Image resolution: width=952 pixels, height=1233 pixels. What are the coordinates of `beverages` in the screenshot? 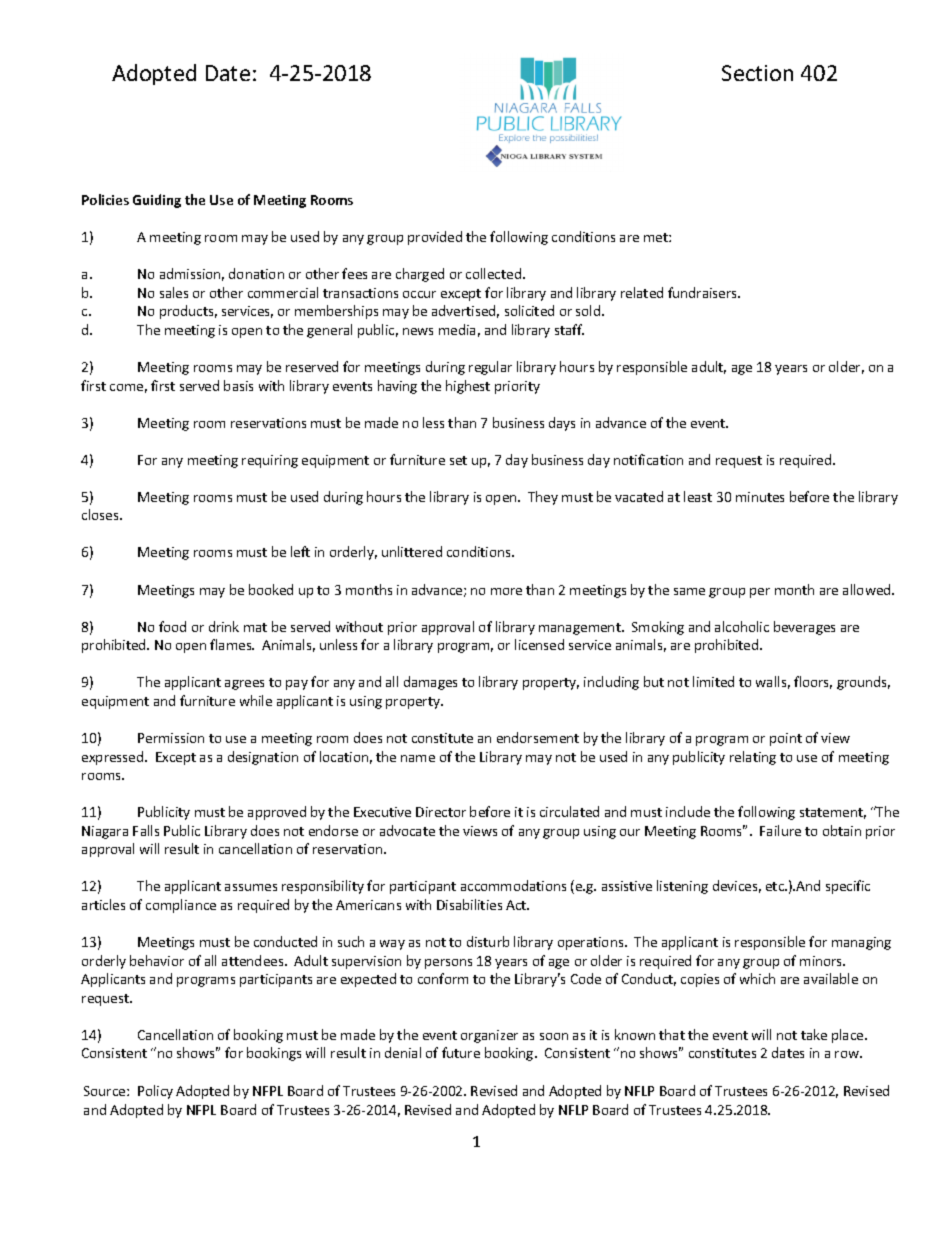 It's located at (804, 628).
